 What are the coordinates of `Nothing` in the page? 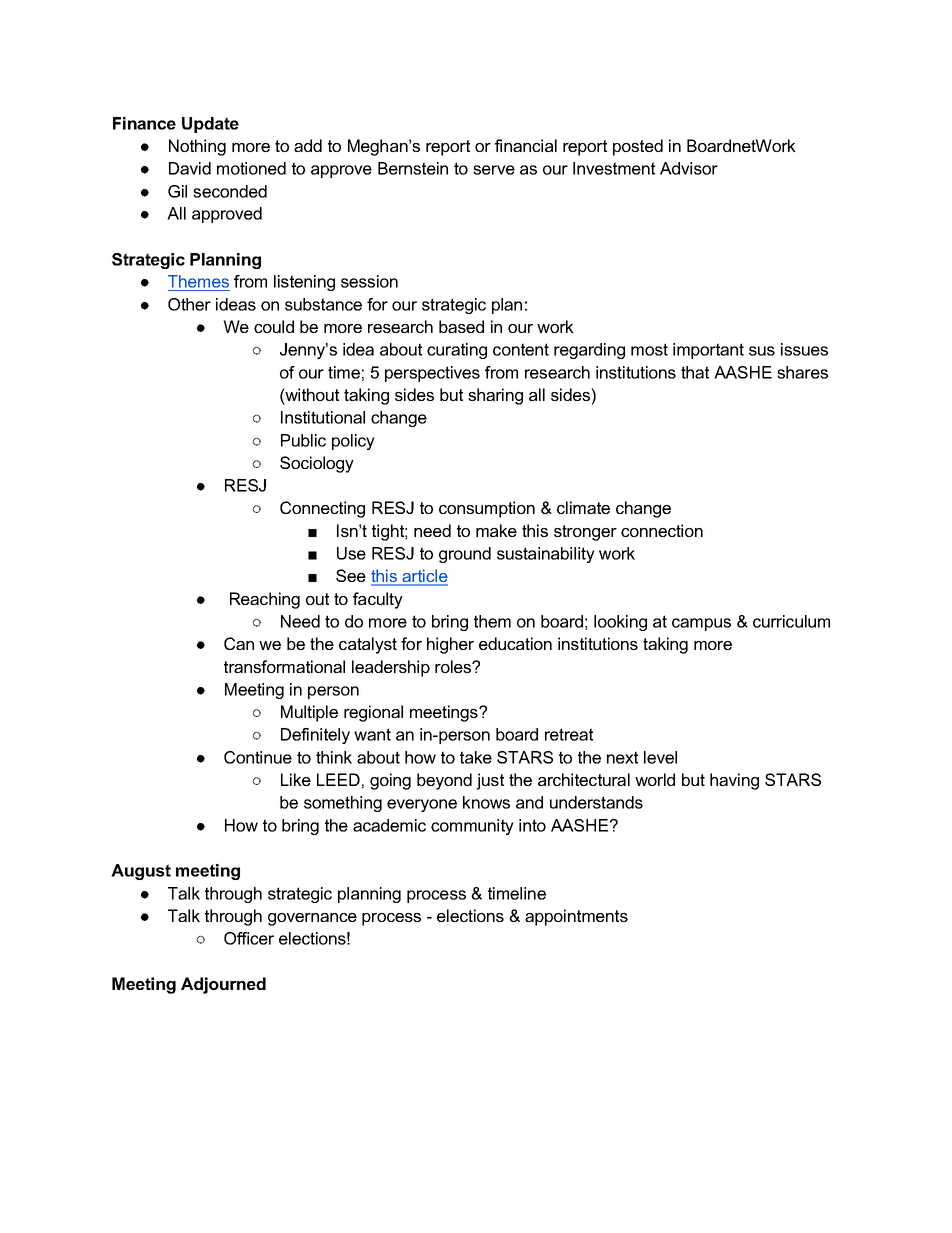 It's located at (197, 147).
